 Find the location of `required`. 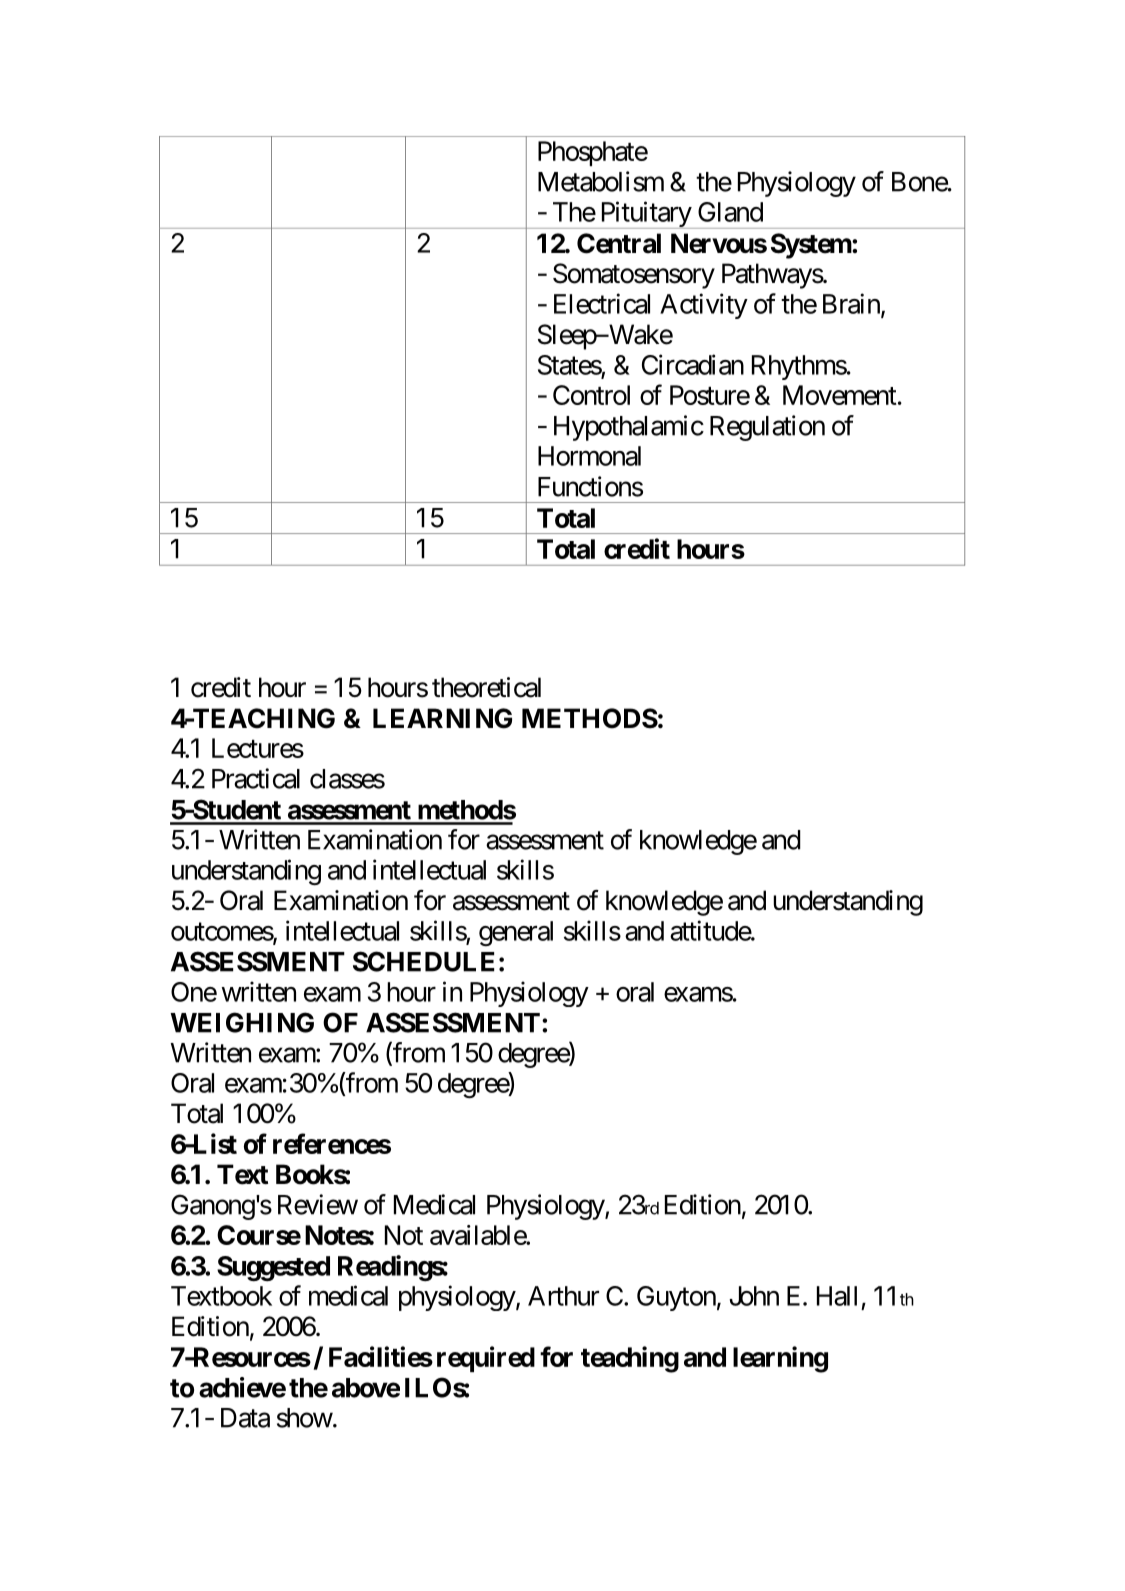

required is located at coordinates (486, 1359).
